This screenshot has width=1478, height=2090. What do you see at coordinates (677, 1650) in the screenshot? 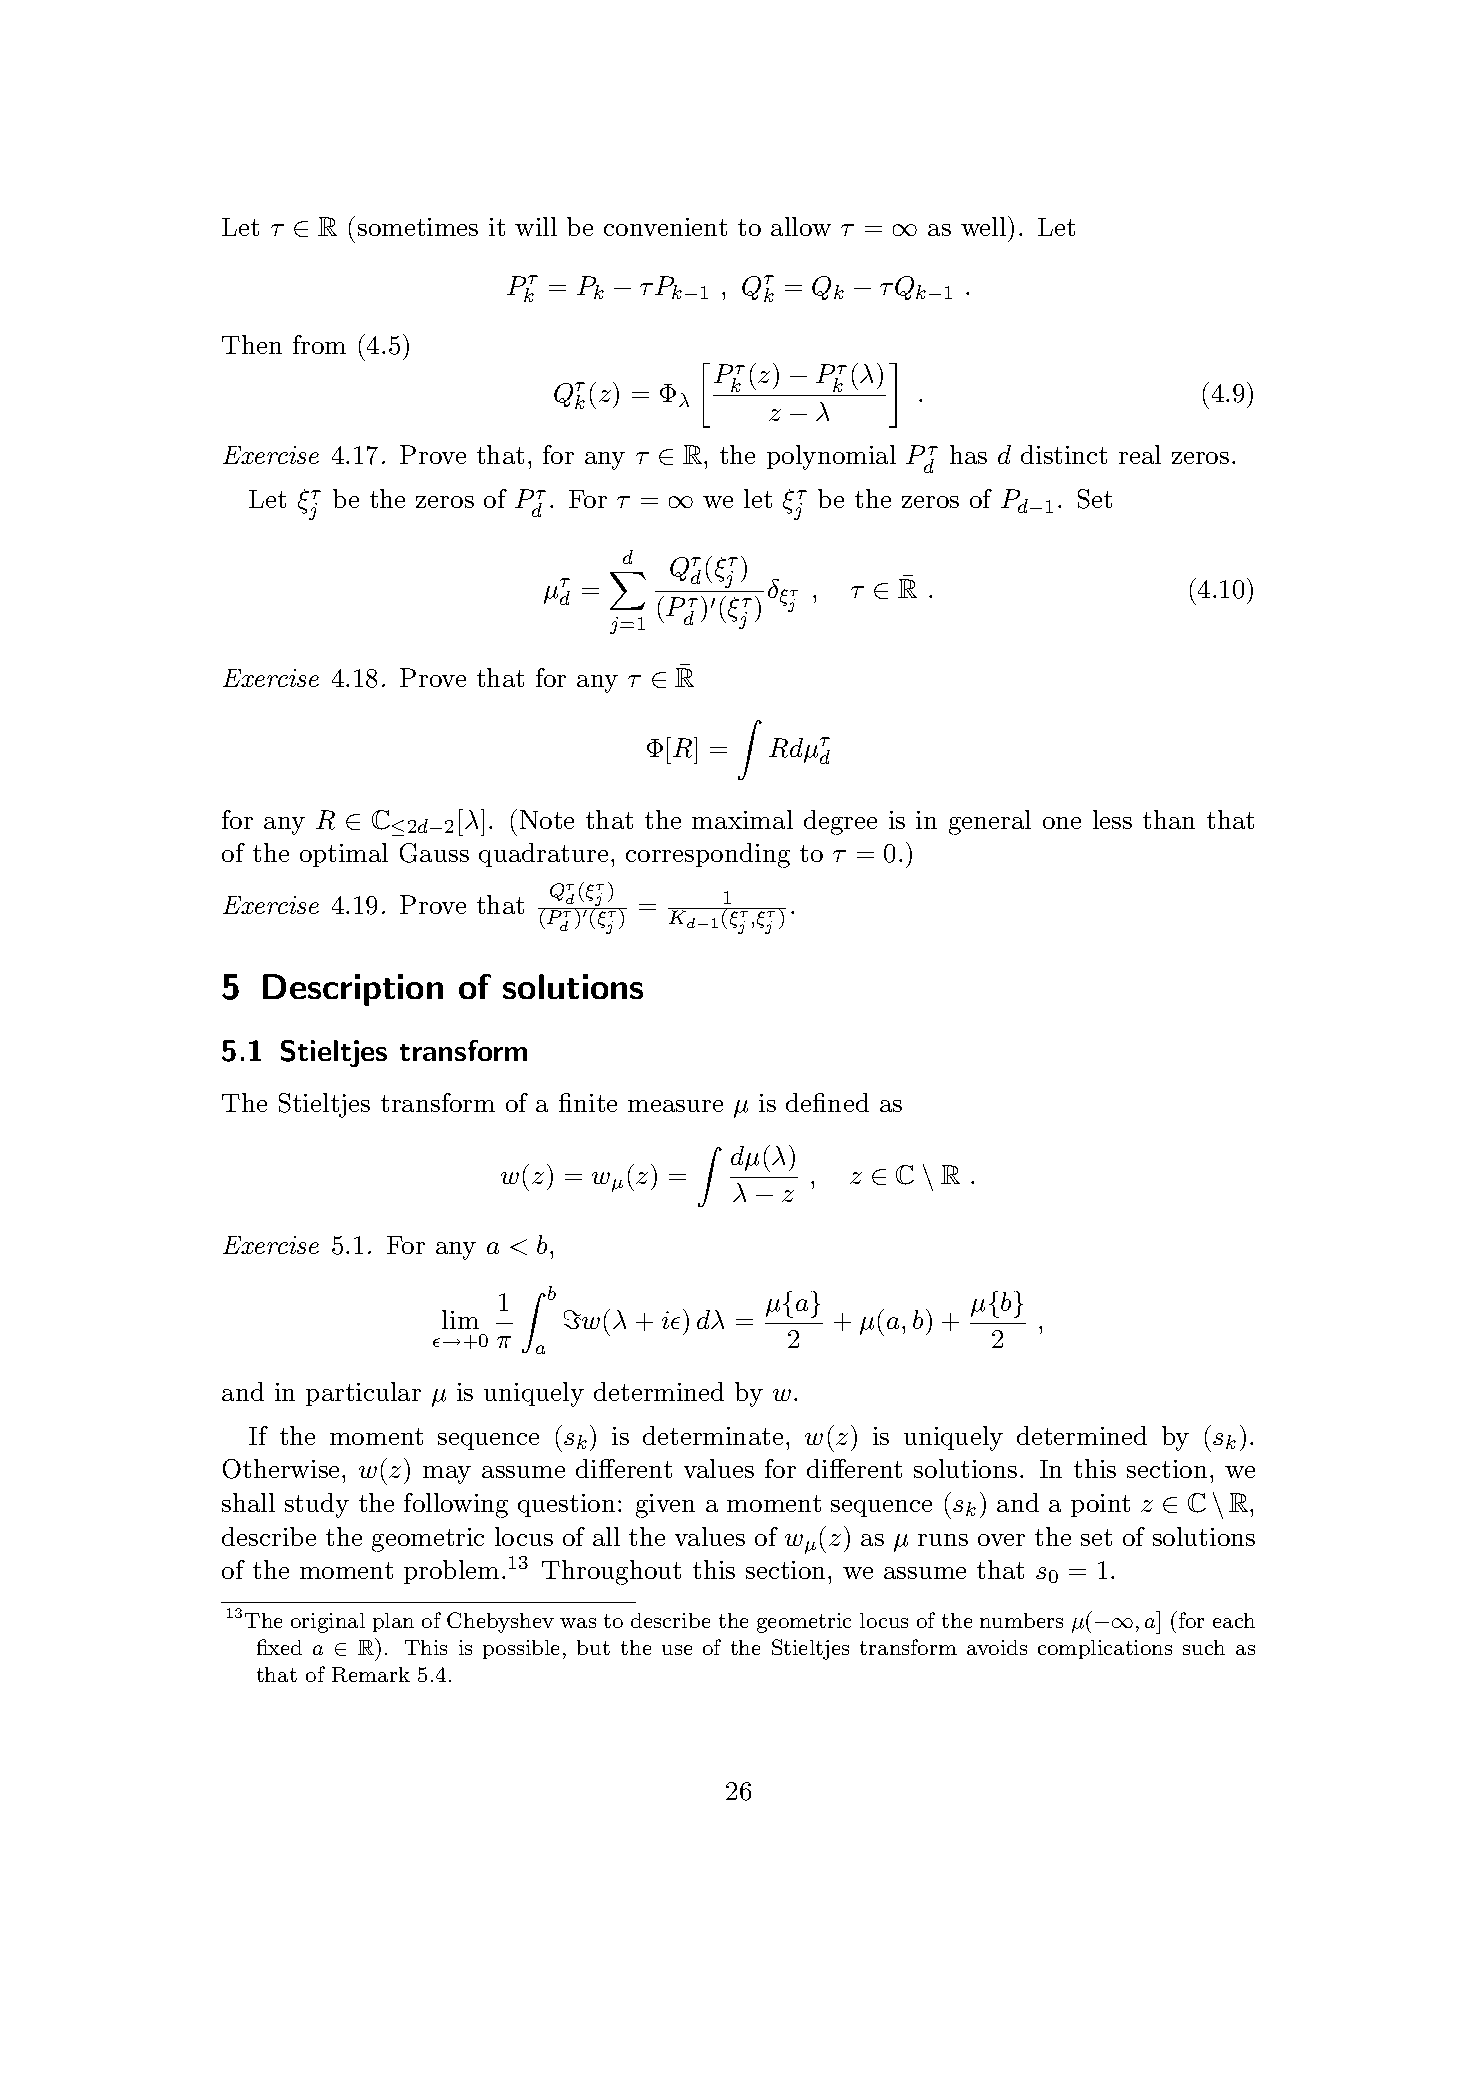
I see `use` at bounding box center [677, 1650].
